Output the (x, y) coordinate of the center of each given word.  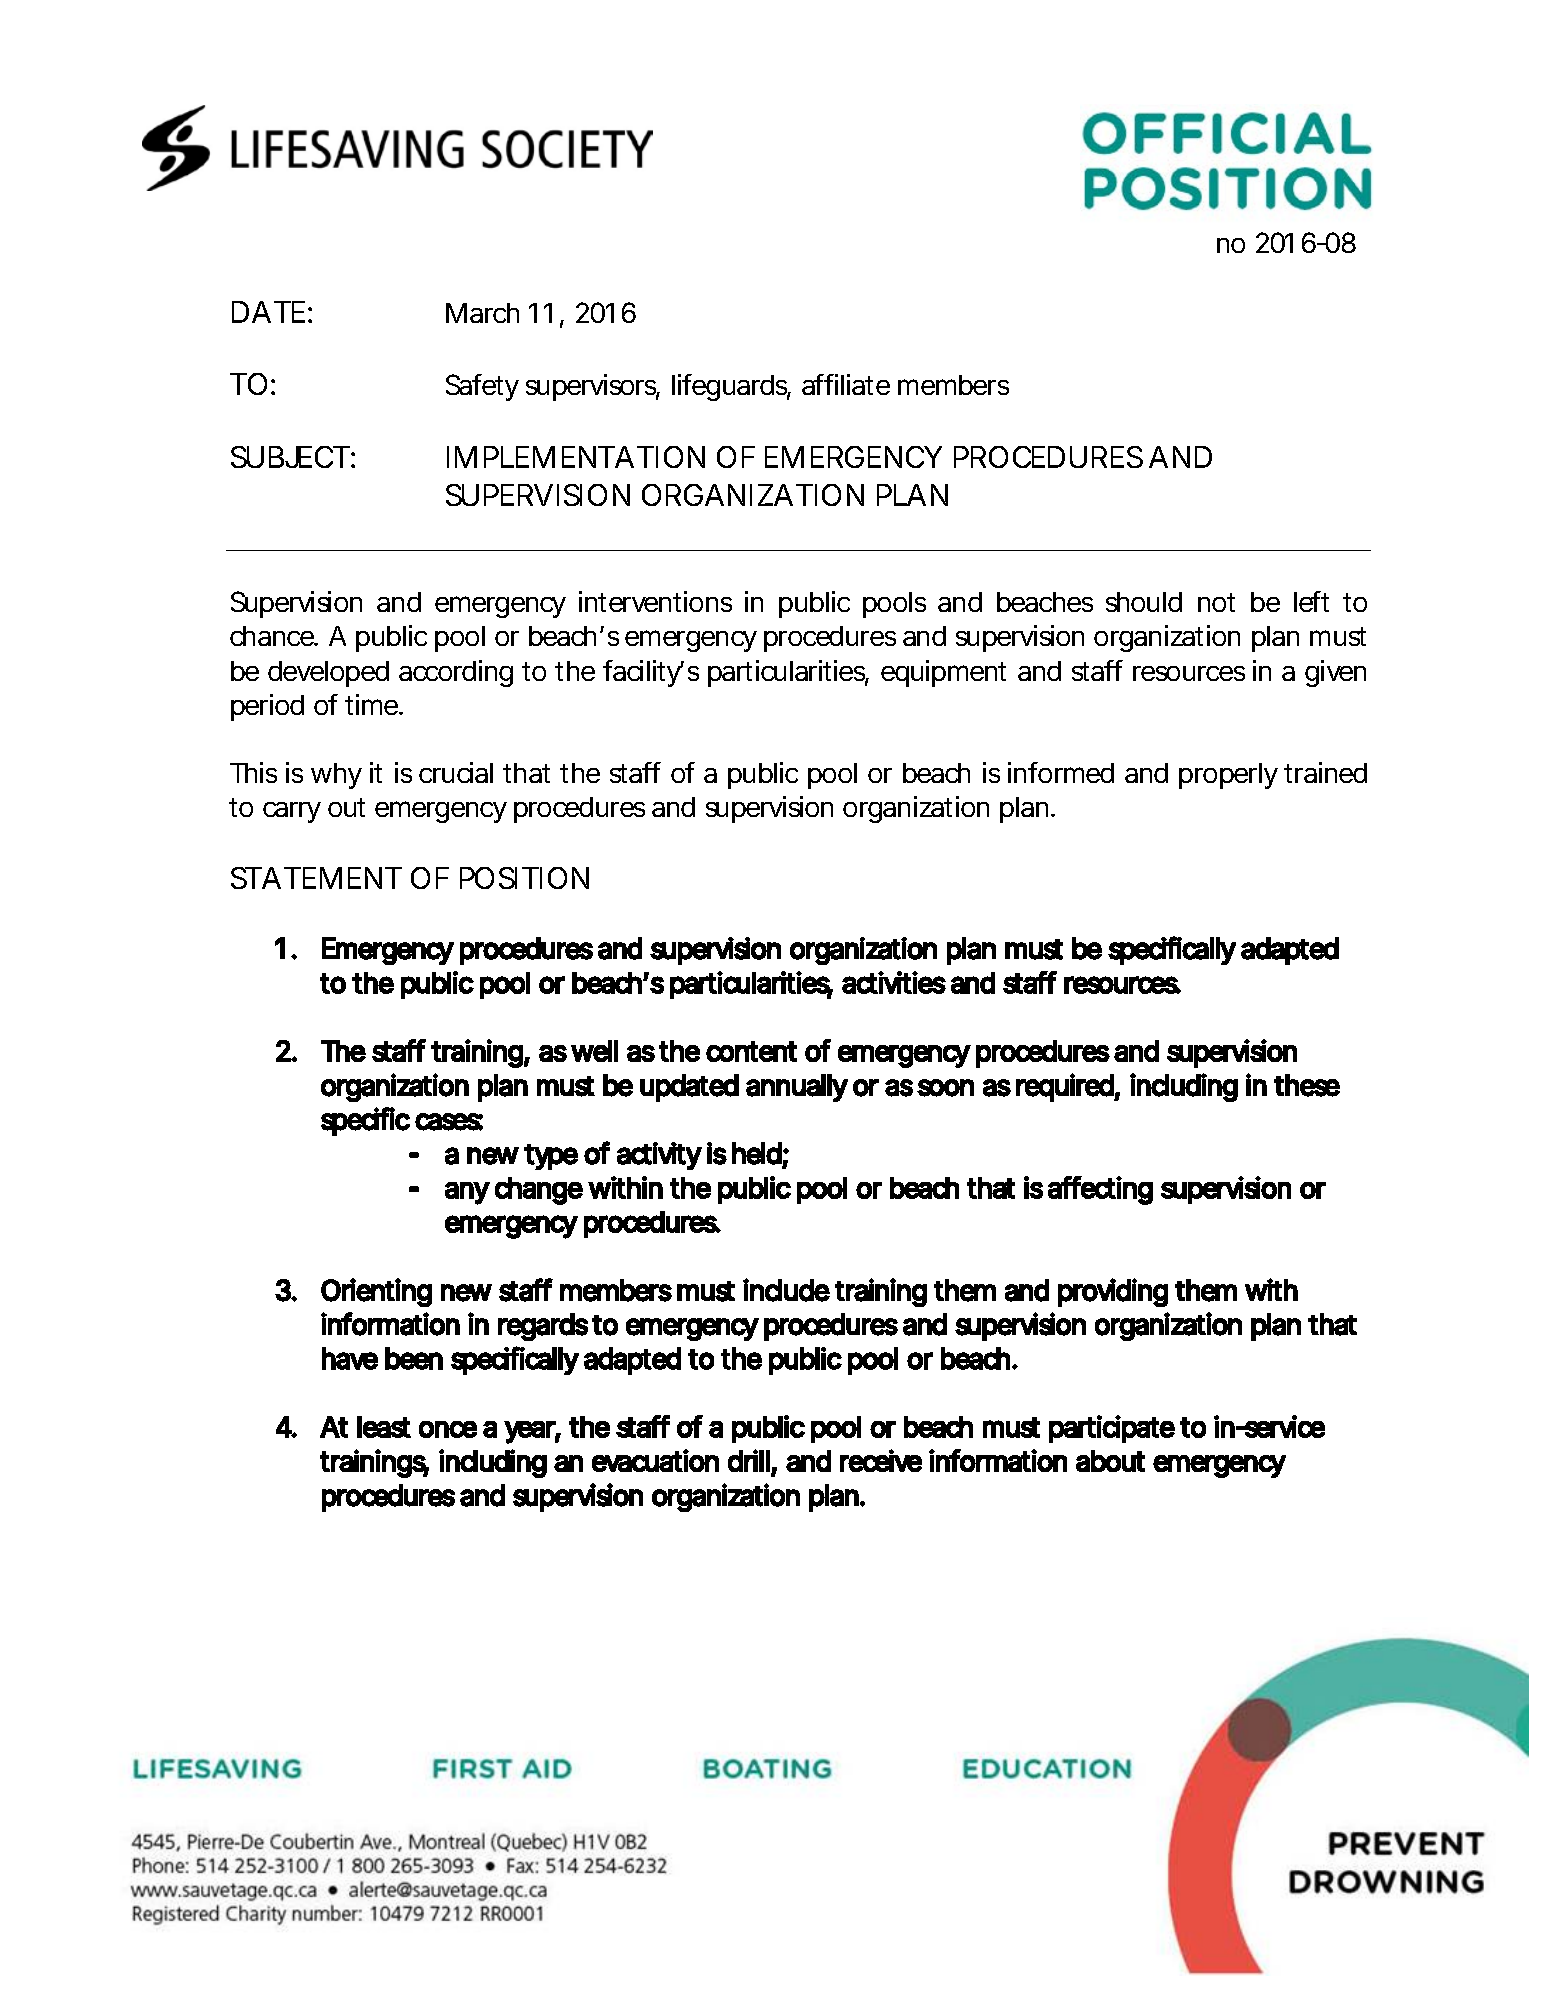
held (757, 1153)
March (482, 313)
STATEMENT (316, 878)
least (384, 1427)
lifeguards (731, 387)
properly (1228, 776)
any (467, 1193)
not (1216, 602)
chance (273, 636)
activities (894, 982)
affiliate (846, 384)
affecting (1100, 1190)
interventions (655, 601)
